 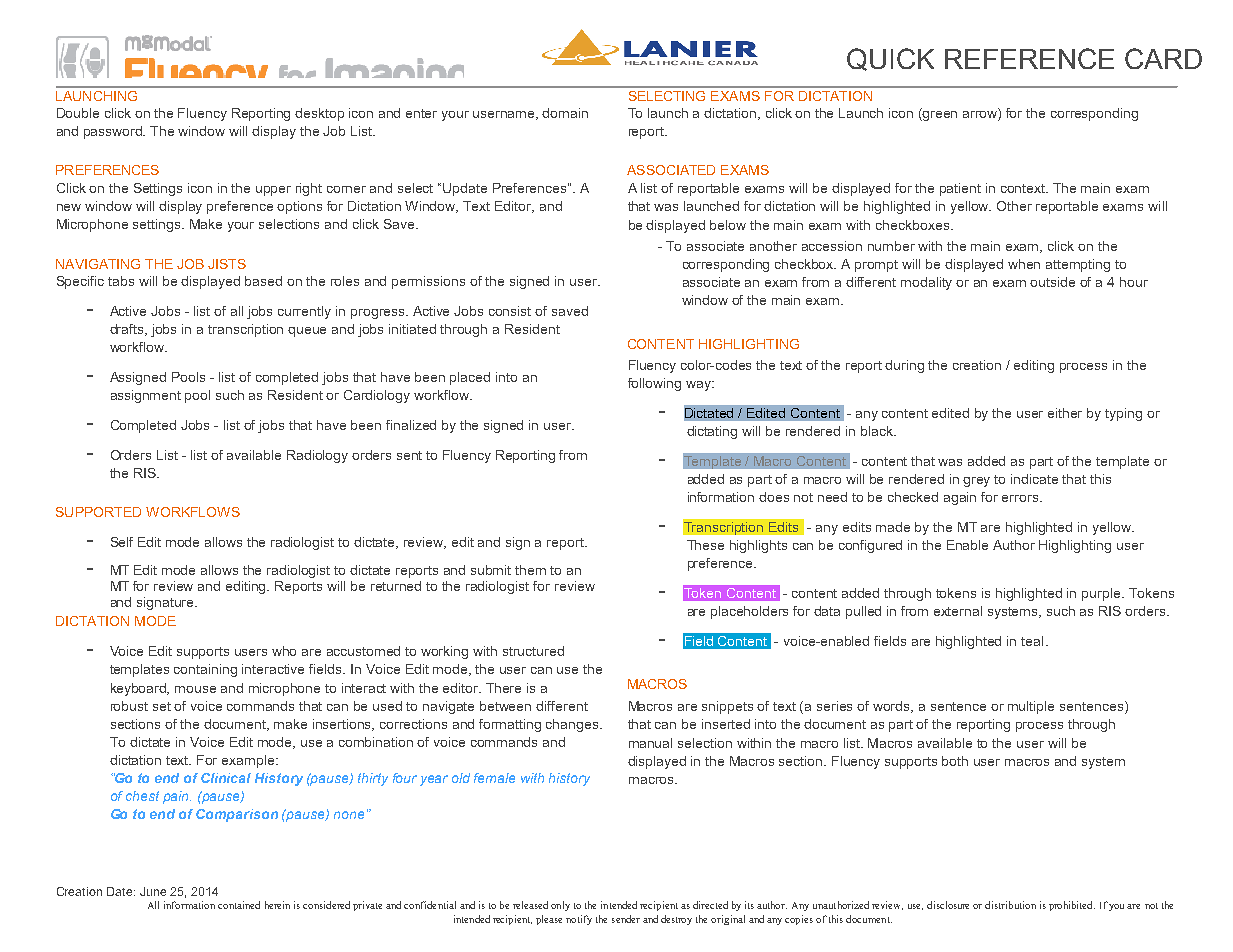 What do you see at coordinates (114, 132) in the screenshot?
I see `password` at bounding box center [114, 132].
